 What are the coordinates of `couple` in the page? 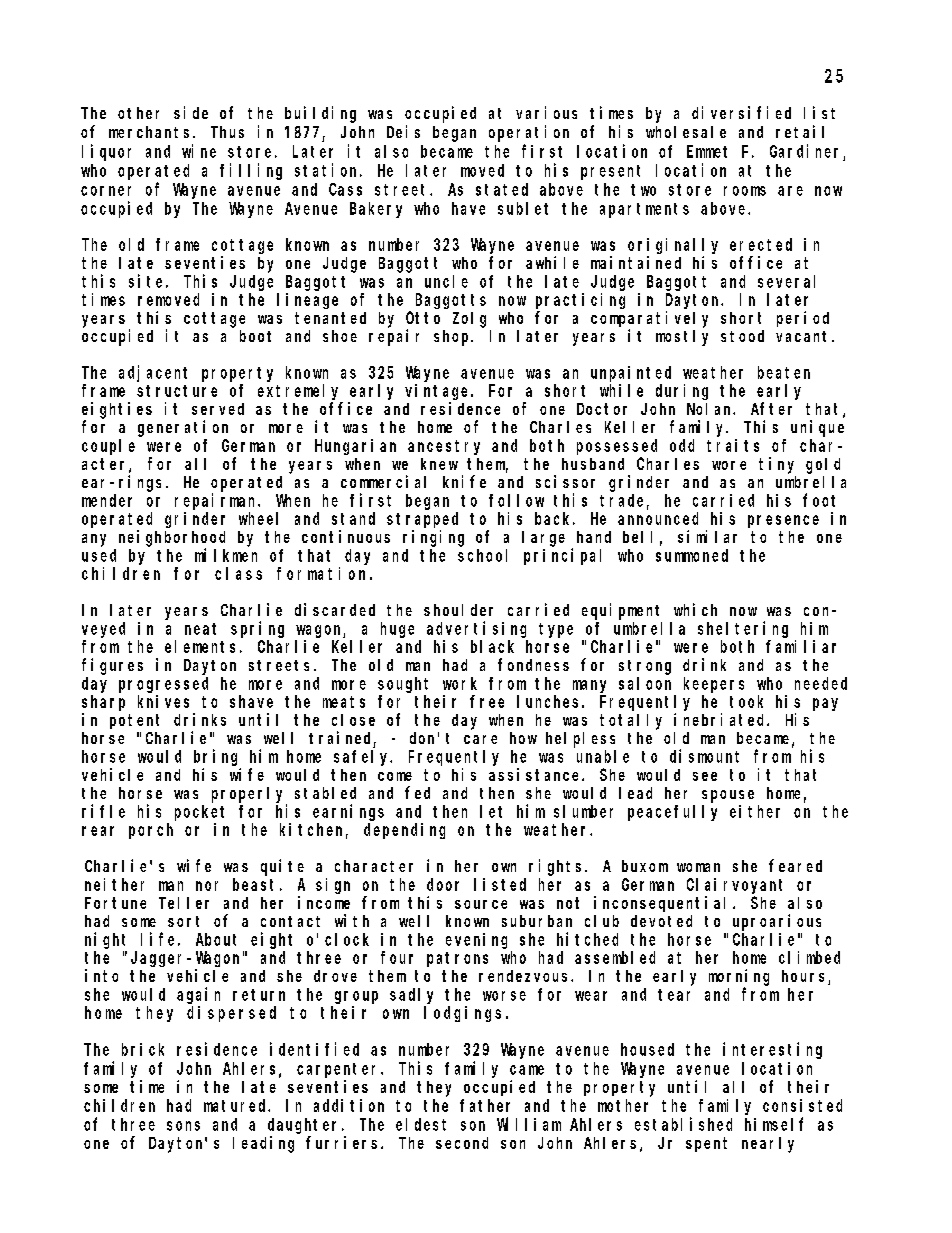 It's located at (108, 447).
